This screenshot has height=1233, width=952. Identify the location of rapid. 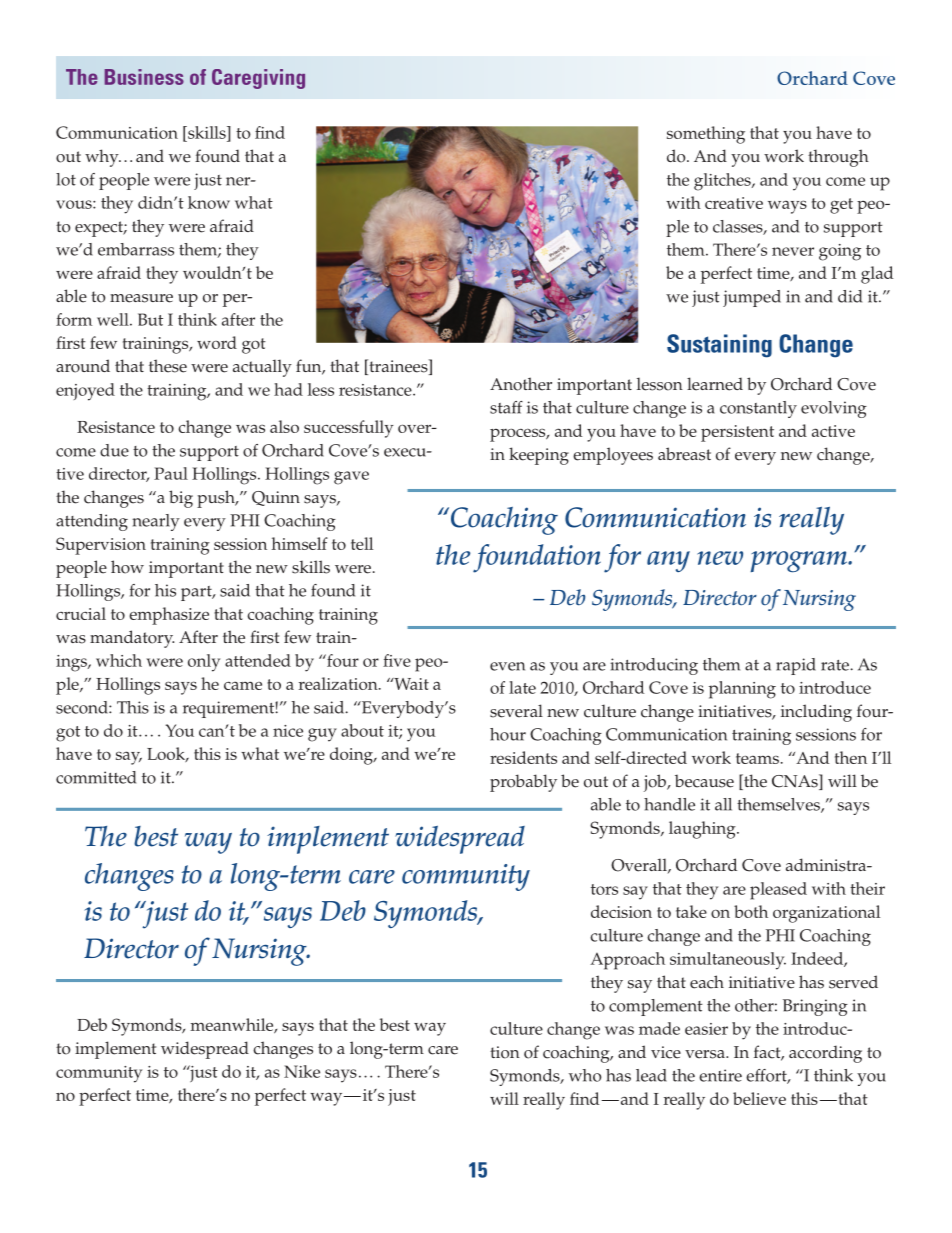
(796, 666).
